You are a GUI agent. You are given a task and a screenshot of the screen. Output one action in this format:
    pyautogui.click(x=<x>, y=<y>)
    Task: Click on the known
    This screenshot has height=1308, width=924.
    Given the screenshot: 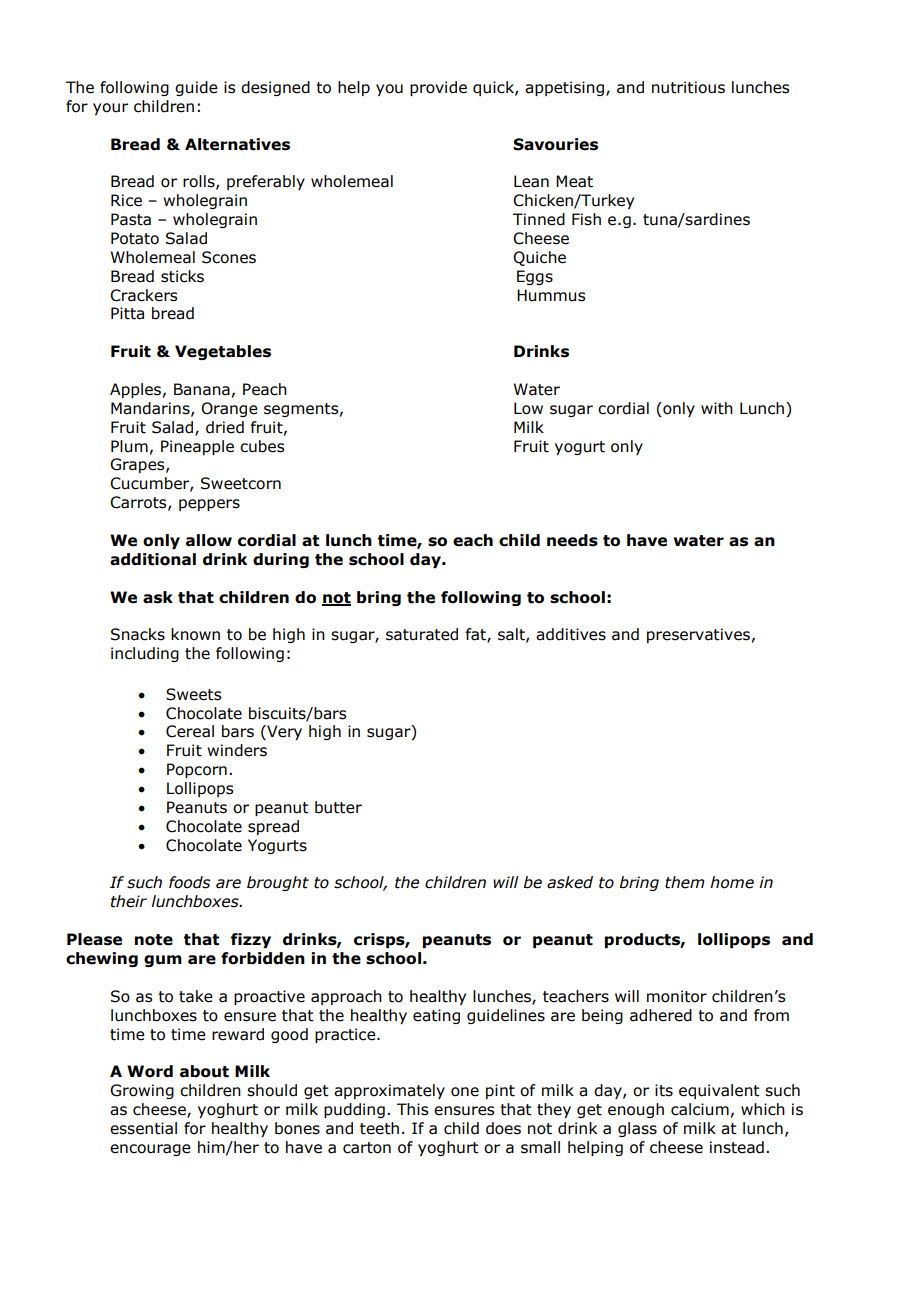 What is the action you would take?
    pyautogui.click(x=195, y=634)
